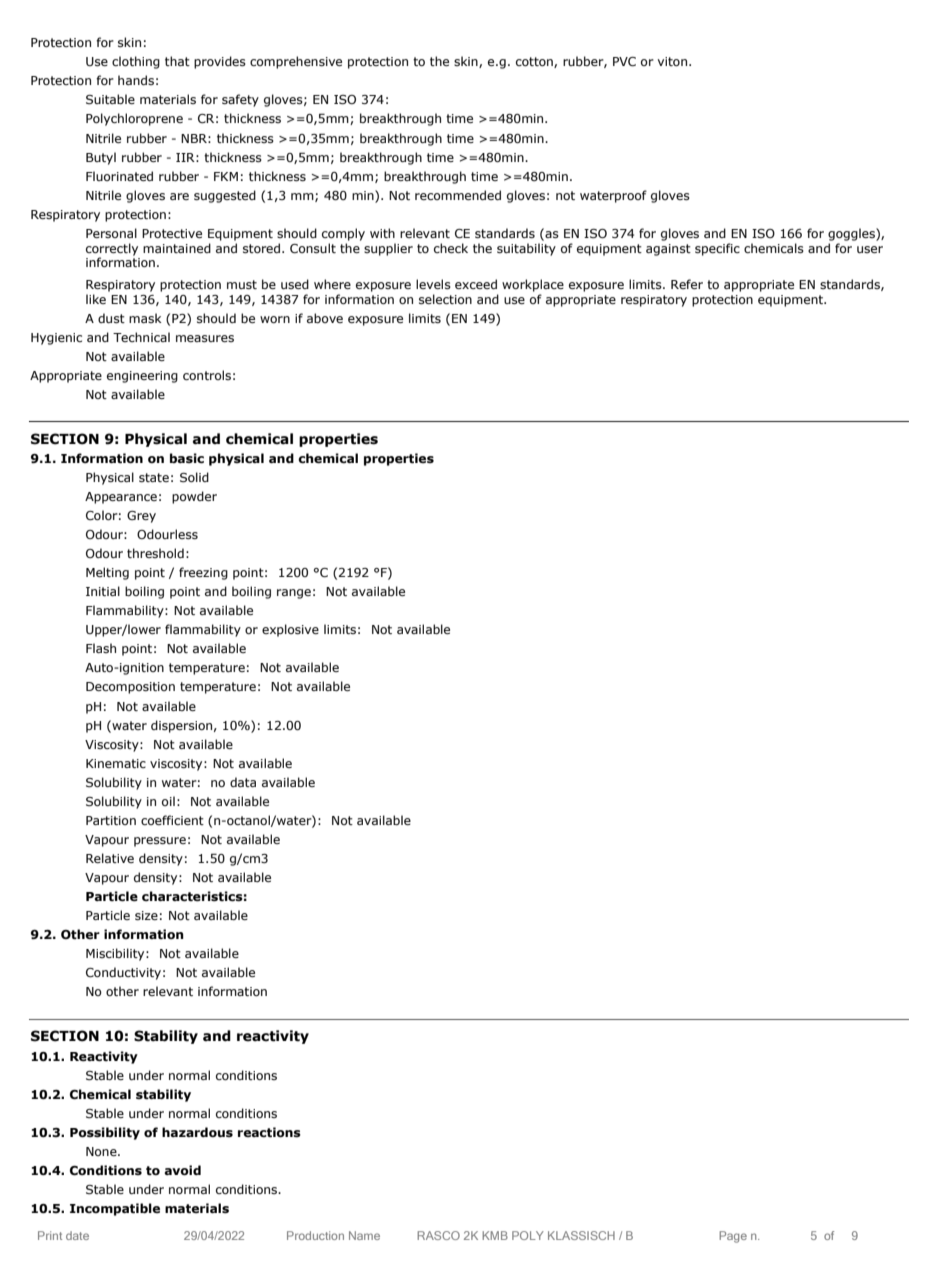  What do you see at coordinates (445, 299) in the image?
I see `selection` at bounding box center [445, 299].
